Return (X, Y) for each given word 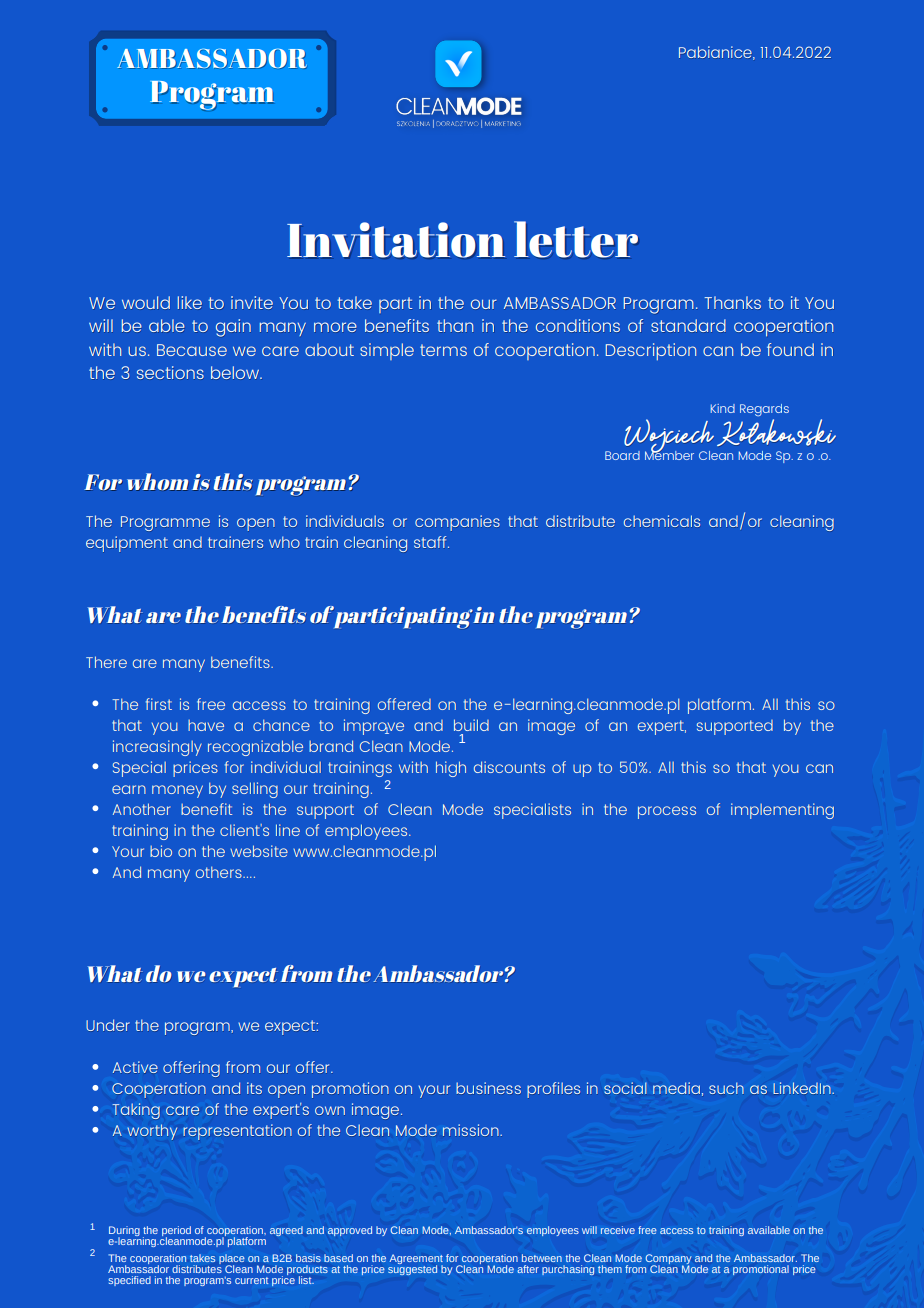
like (190, 302)
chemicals (662, 521)
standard (688, 325)
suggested (412, 1269)
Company (668, 1260)
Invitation (396, 240)
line (288, 830)
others (220, 872)
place (232, 1260)
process (667, 812)
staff (431, 542)
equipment (127, 544)
